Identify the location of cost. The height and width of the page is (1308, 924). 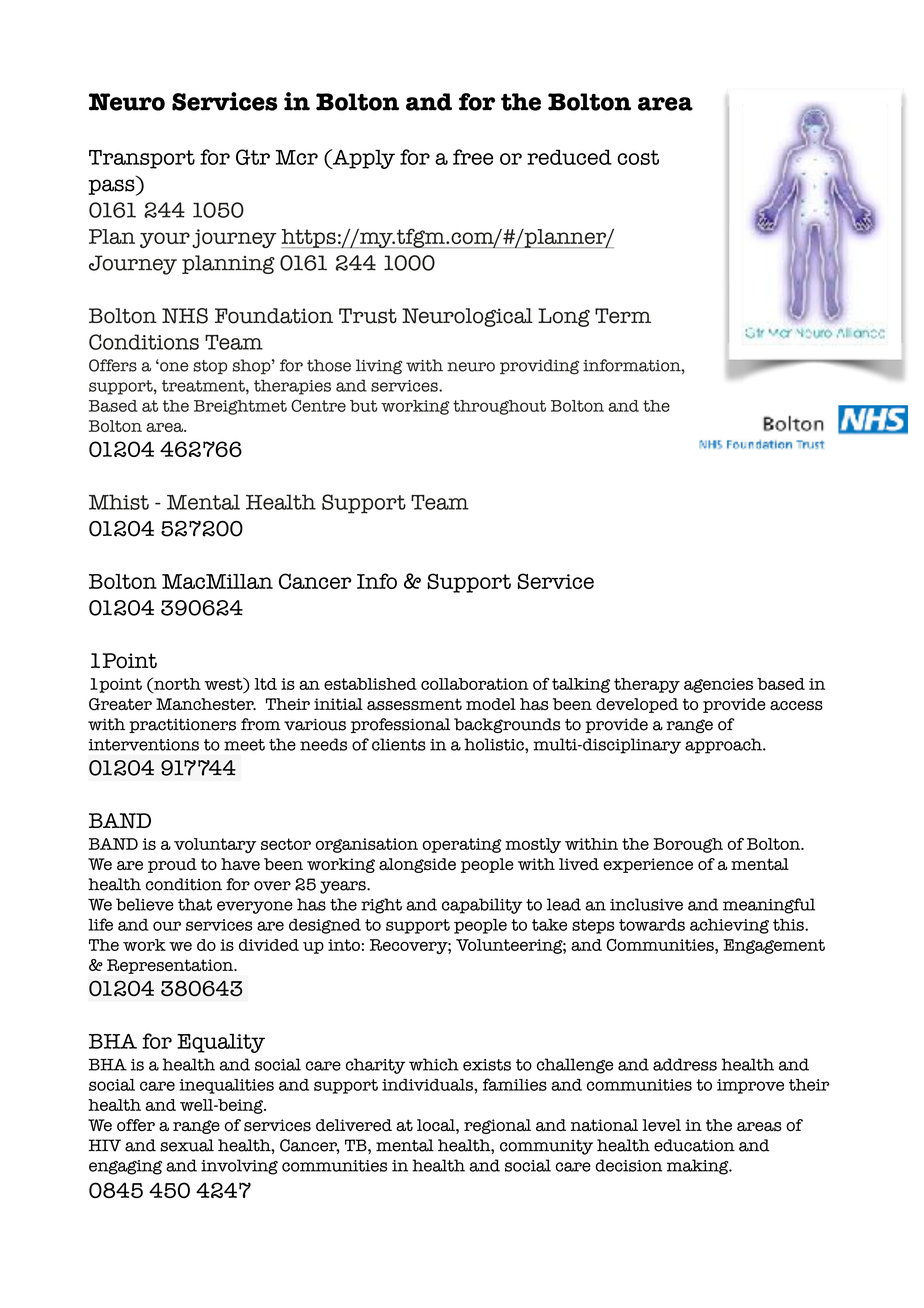
(638, 157).
